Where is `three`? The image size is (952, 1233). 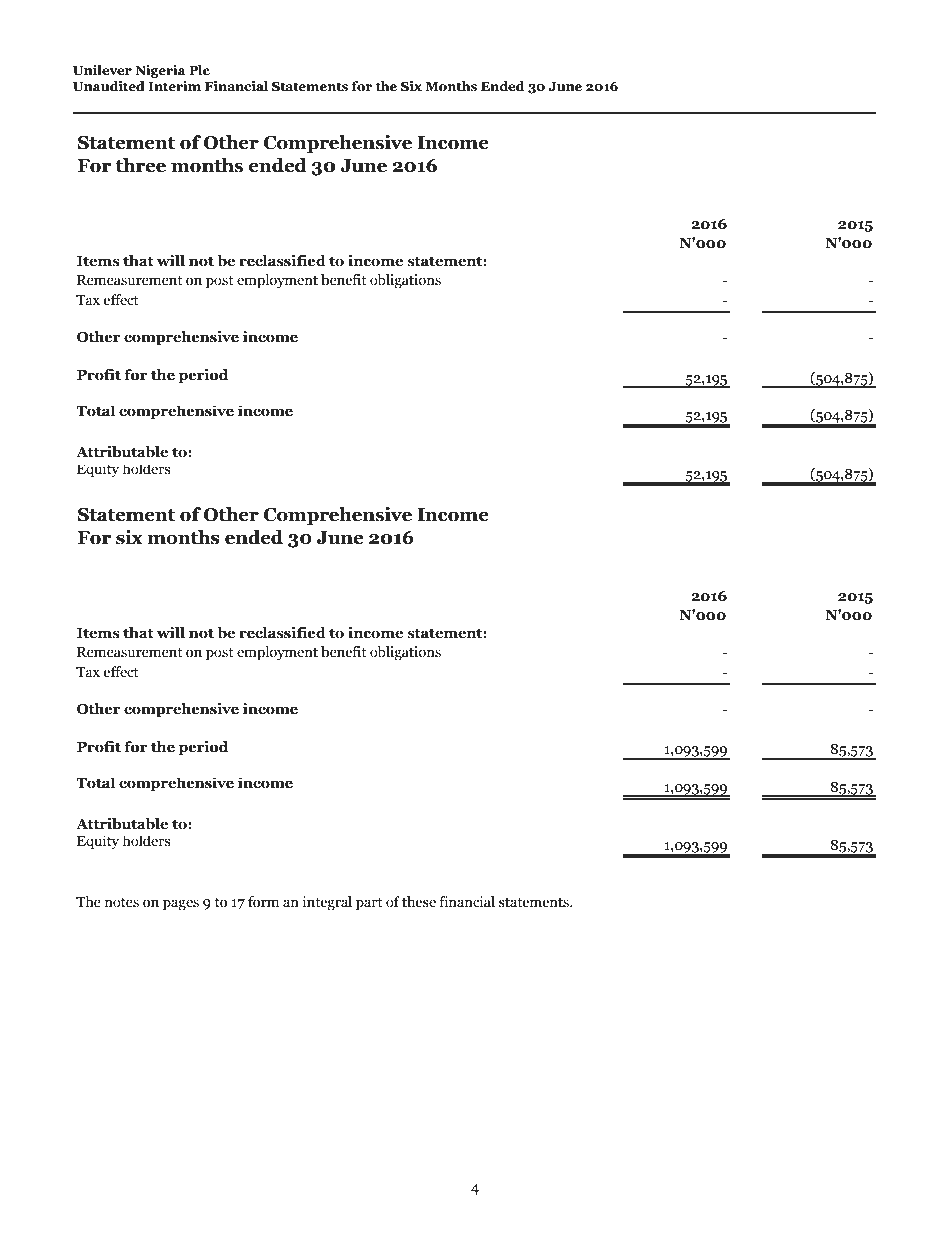 three is located at coordinates (140, 165).
